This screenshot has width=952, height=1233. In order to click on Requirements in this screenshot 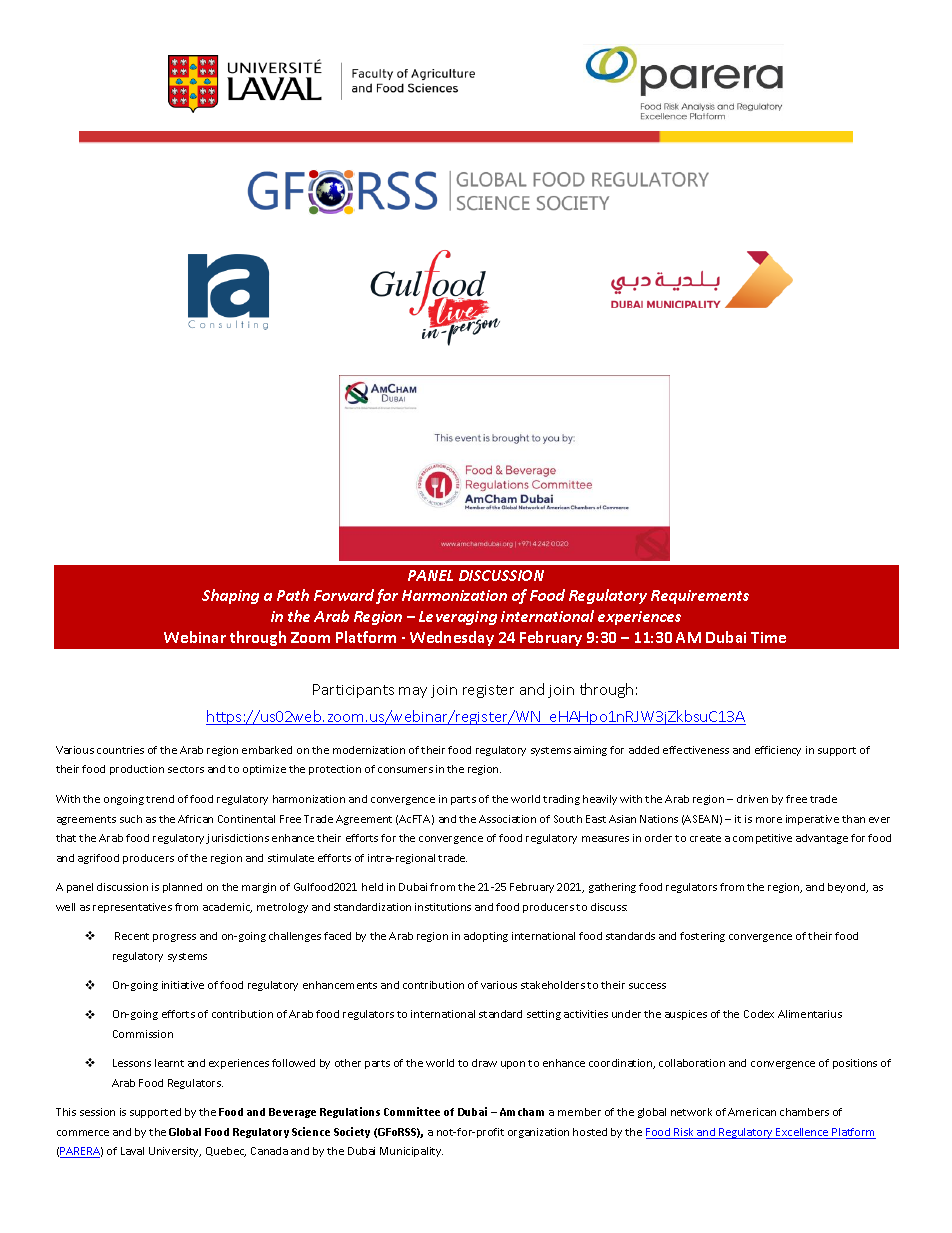, I will do `click(700, 597)`.
